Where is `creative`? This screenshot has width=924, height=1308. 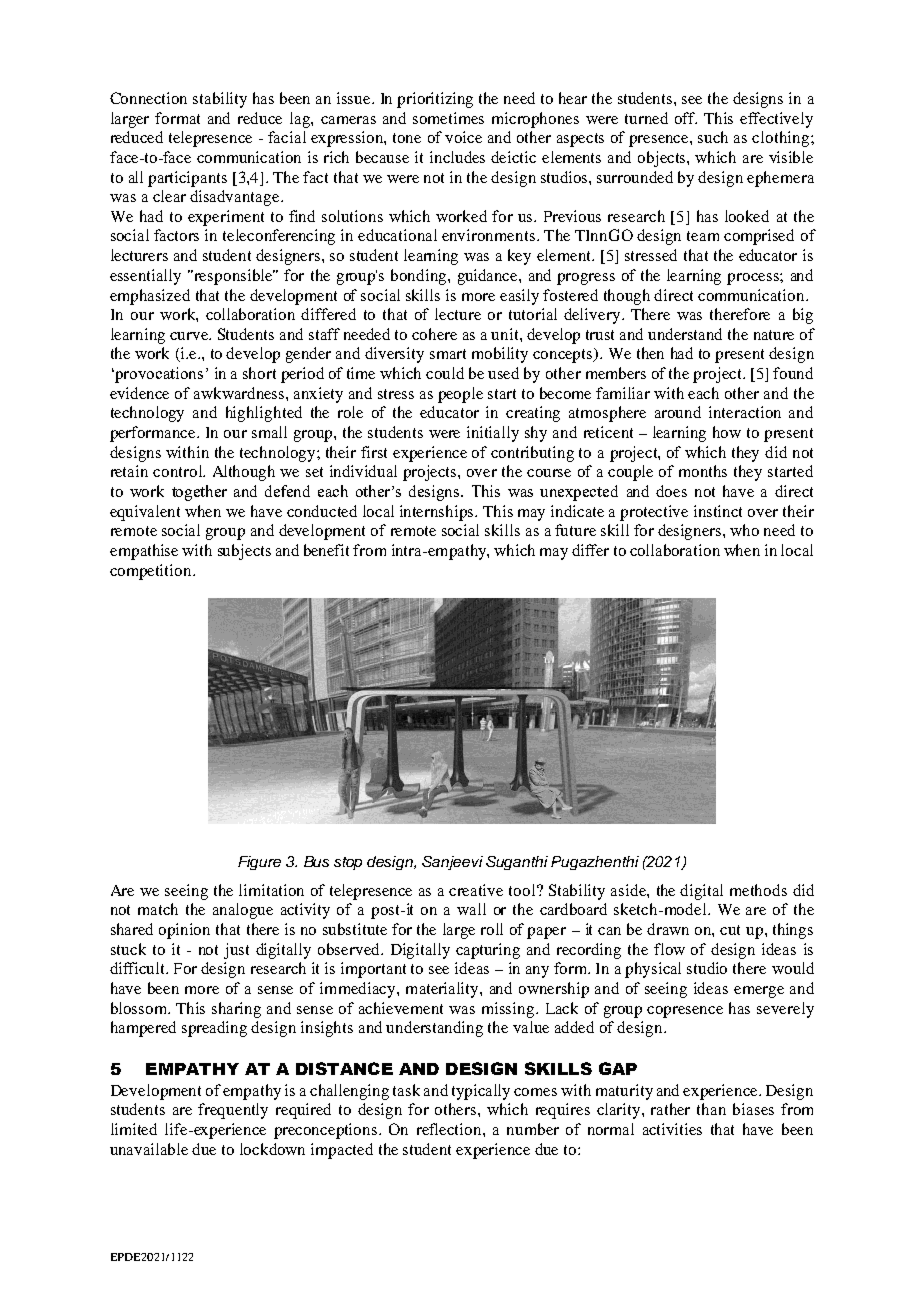 creative is located at coordinates (476, 890).
